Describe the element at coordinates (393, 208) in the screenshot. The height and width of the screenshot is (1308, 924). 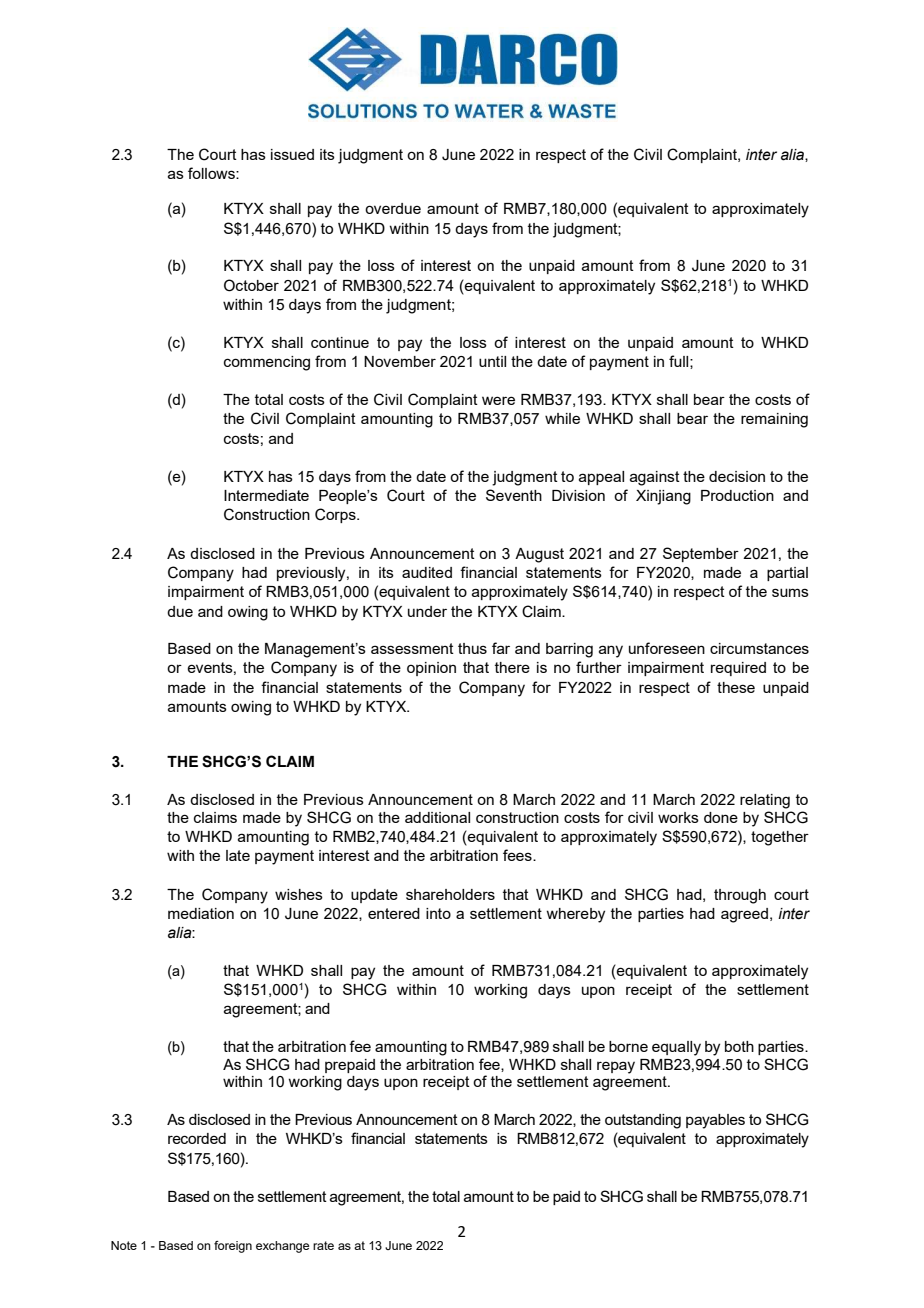
I see `overdue` at that location.
